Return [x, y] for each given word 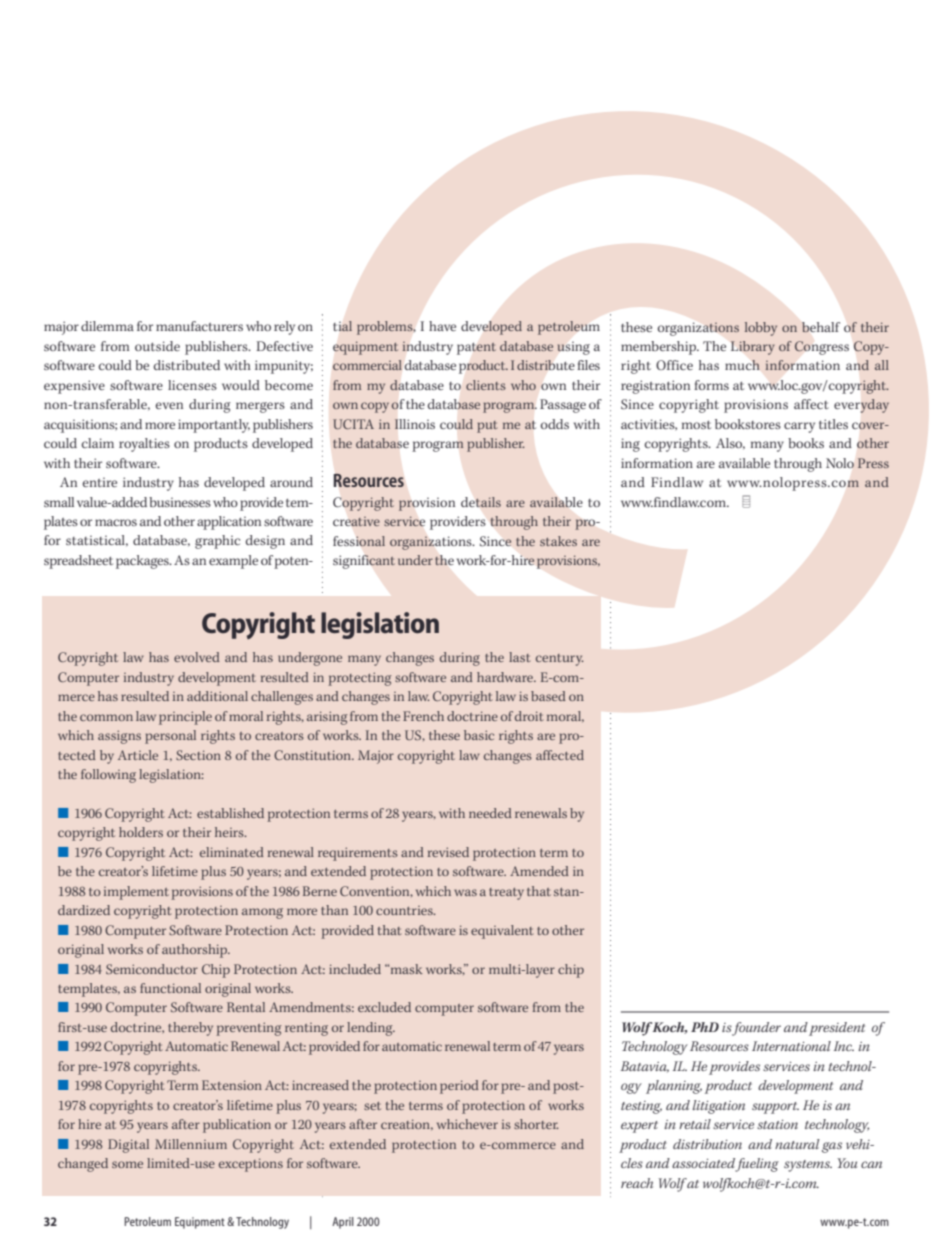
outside [157, 346]
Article [138, 755]
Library [753, 348]
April [343, 1223]
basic [479, 735]
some [127, 1164]
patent [476, 349]
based [548, 696]
